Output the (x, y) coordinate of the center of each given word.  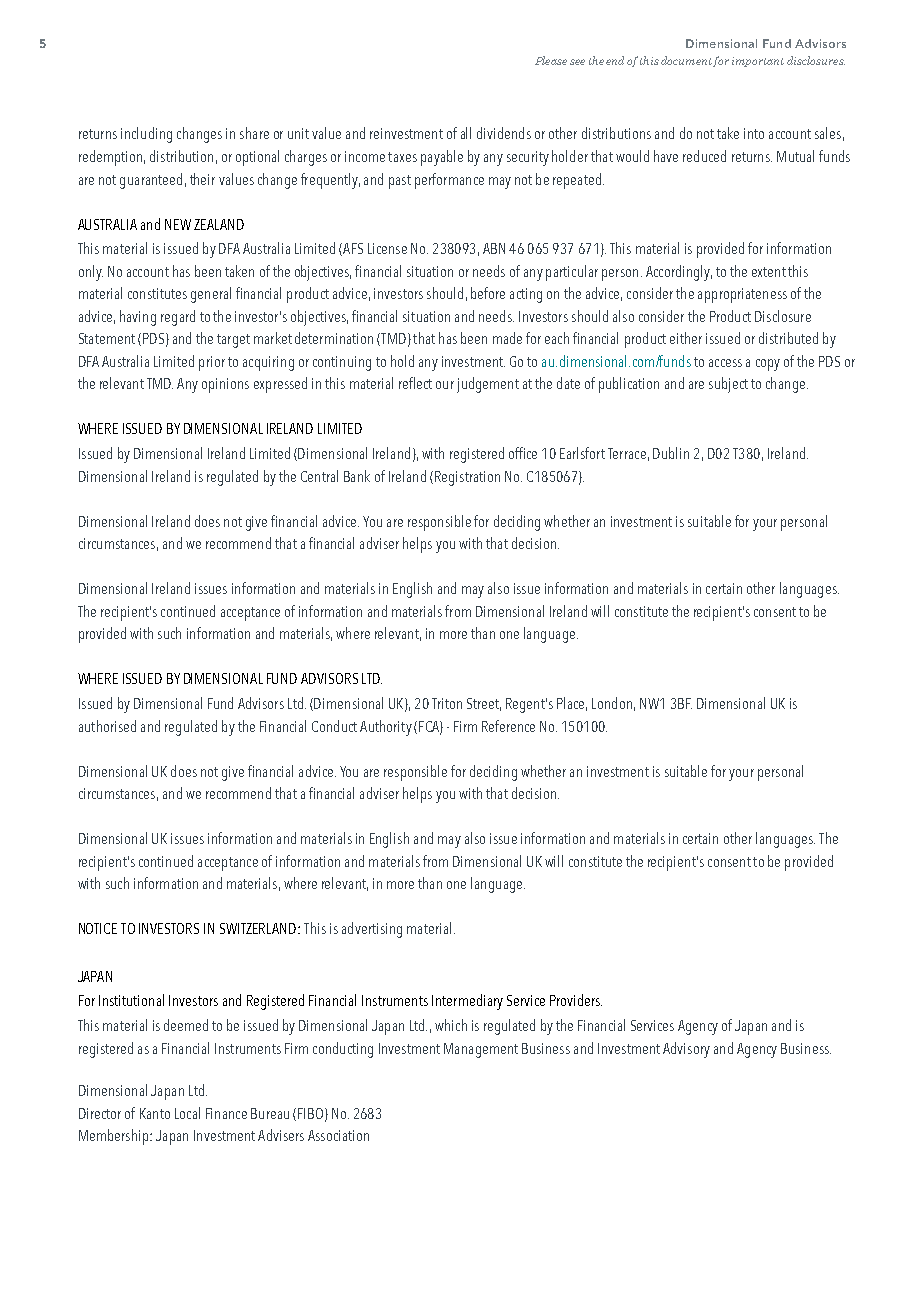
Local (187, 1113)
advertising (372, 930)
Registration (467, 478)
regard (178, 318)
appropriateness (742, 295)
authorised (107, 726)
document (686, 60)
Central (319, 476)
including (146, 135)
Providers (576, 1000)
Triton (447, 703)
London (612, 703)
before (488, 293)
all (466, 133)
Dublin (671, 453)
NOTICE (98, 928)
